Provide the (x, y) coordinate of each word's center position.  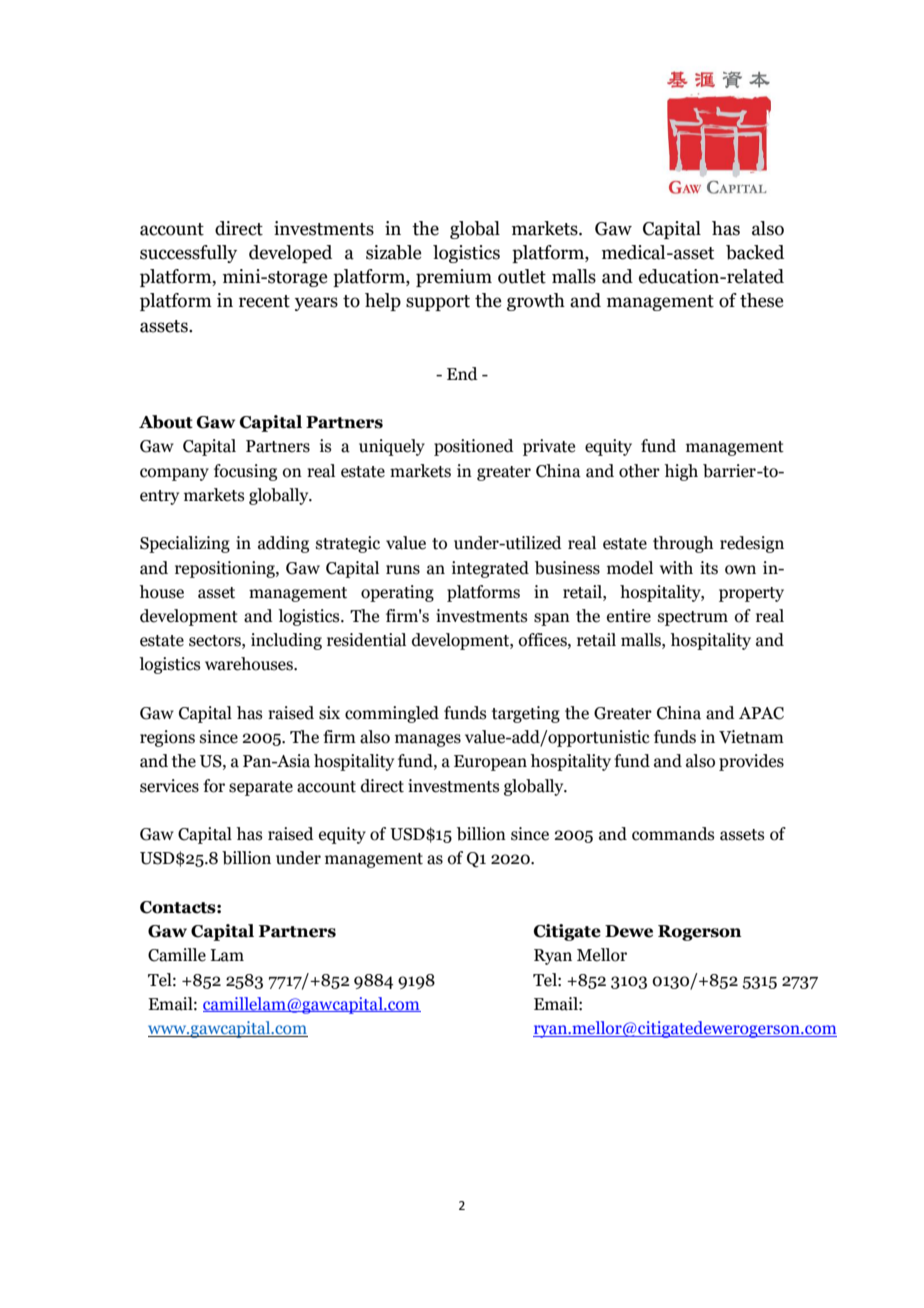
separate (261, 788)
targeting (526, 714)
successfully (188, 254)
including (286, 641)
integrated (490, 569)
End (462, 374)
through (683, 544)
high (681, 472)
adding (283, 544)
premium (454, 278)
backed (755, 252)
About (166, 422)
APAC (761, 713)
